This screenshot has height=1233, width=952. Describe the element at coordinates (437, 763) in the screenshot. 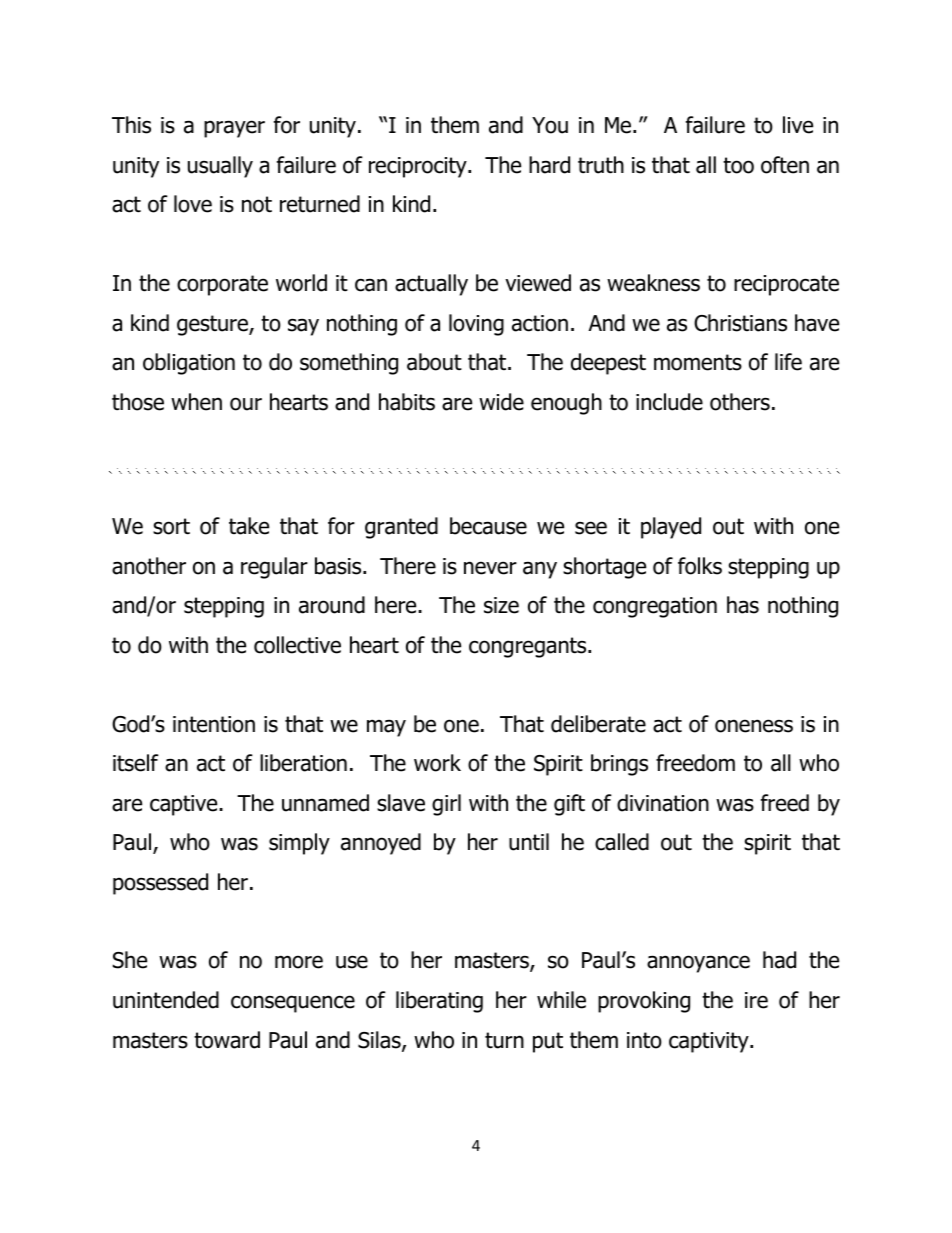

I see `work` at that location.
